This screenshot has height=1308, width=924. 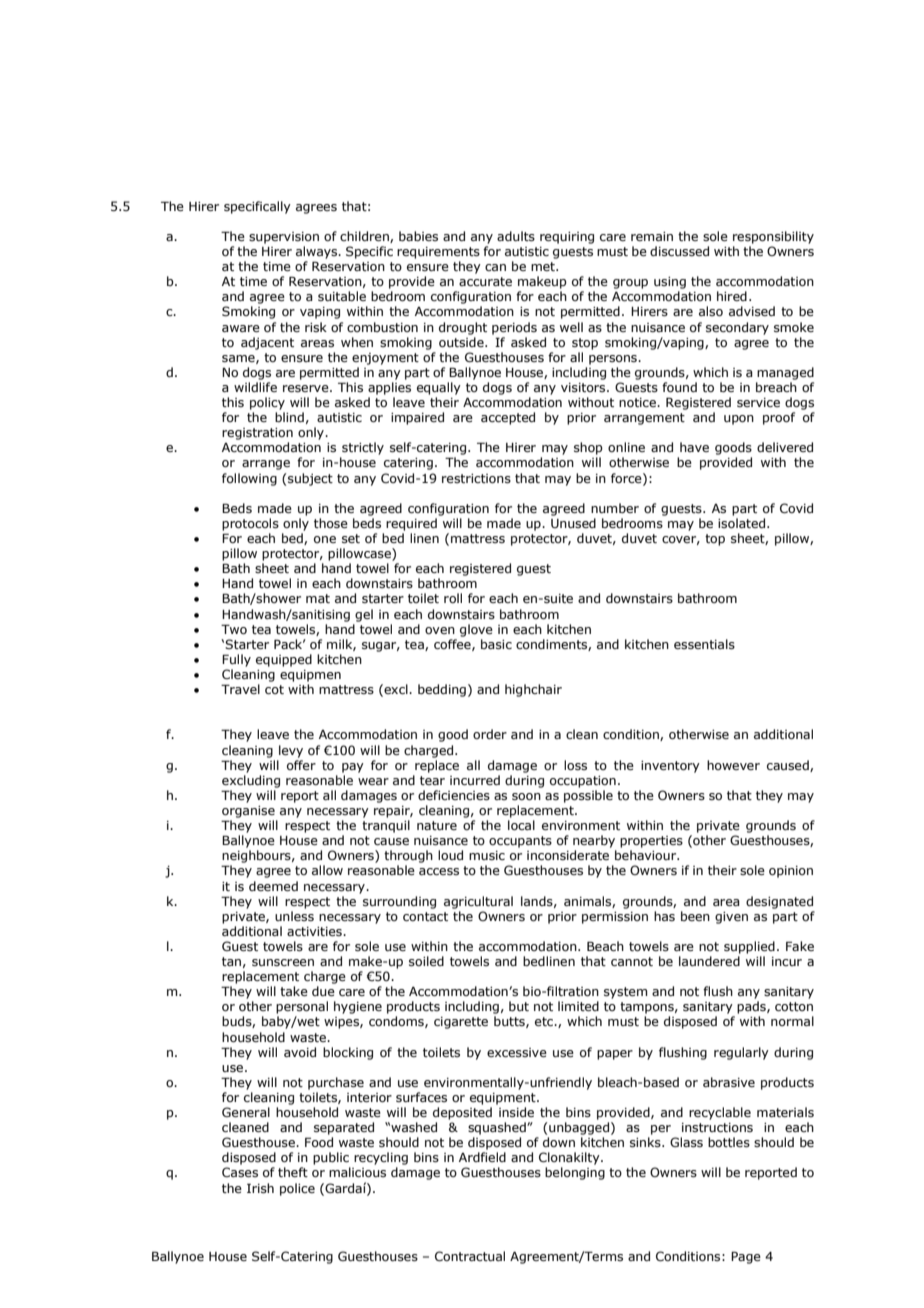 What do you see at coordinates (310, 479) in the screenshot?
I see `subject` at bounding box center [310, 479].
